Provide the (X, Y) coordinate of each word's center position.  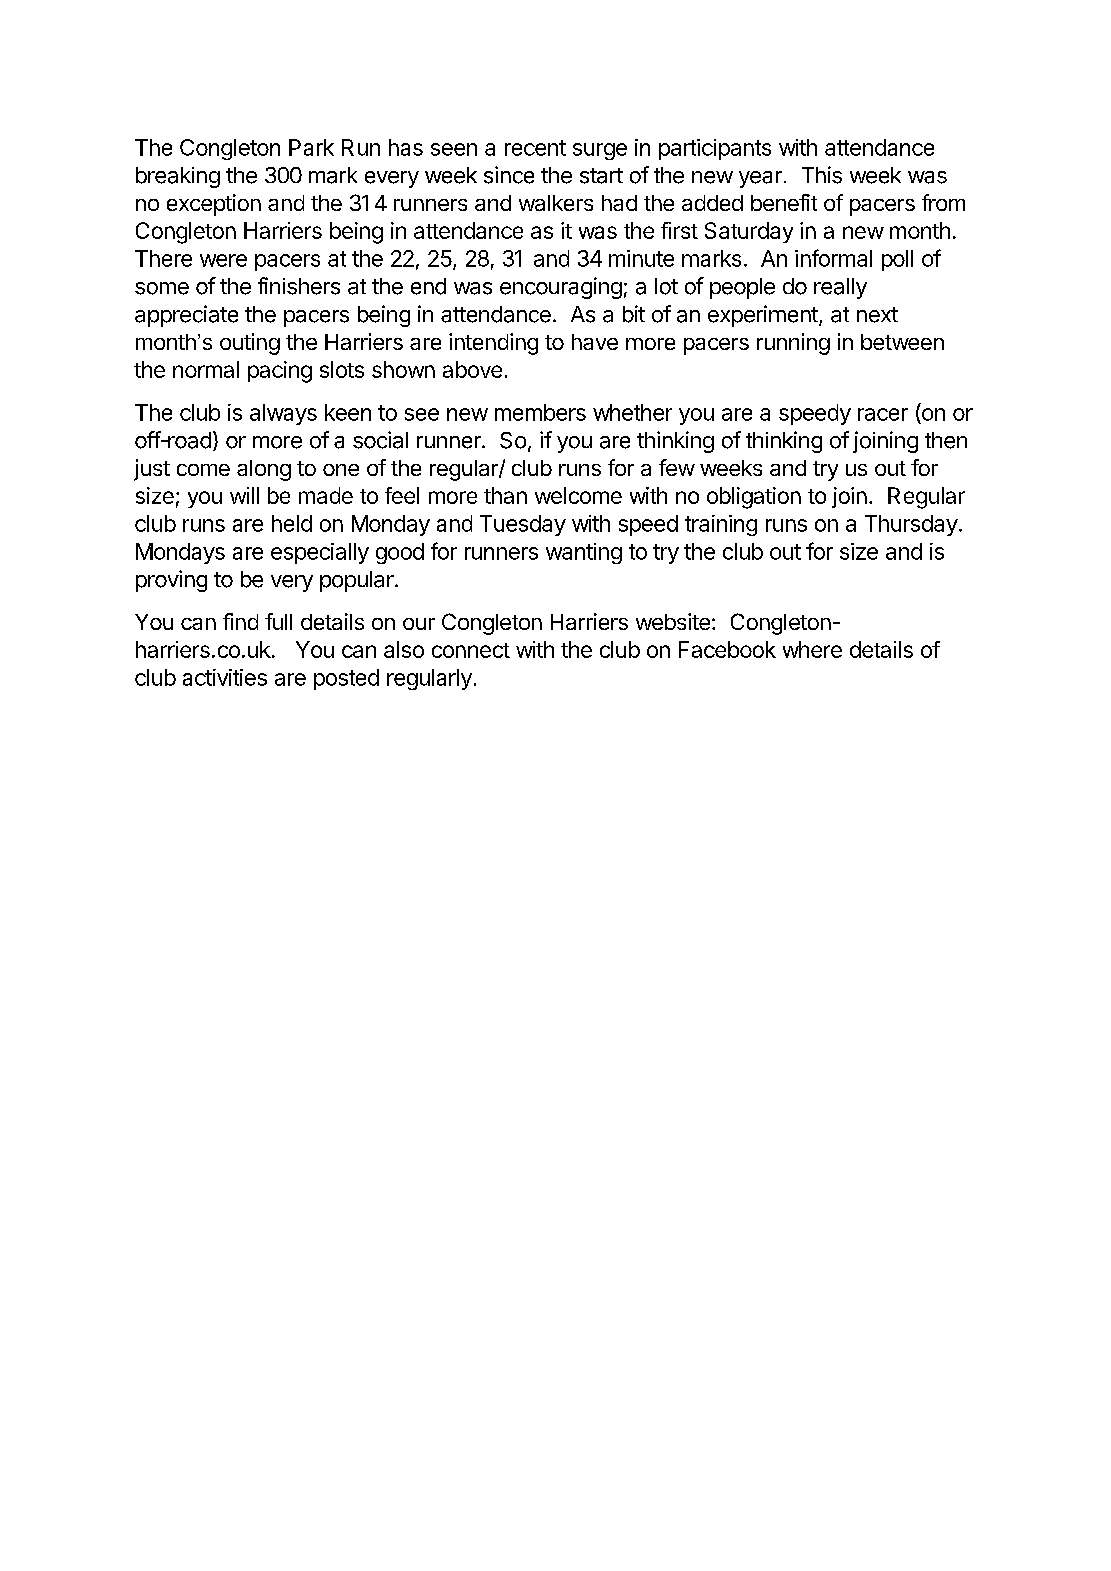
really (840, 288)
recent (535, 148)
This (822, 175)
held (292, 523)
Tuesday (523, 525)
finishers (299, 286)
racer (883, 414)
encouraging (561, 288)
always (283, 414)
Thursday (911, 525)
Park (311, 147)
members (540, 412)
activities (225, 677)
